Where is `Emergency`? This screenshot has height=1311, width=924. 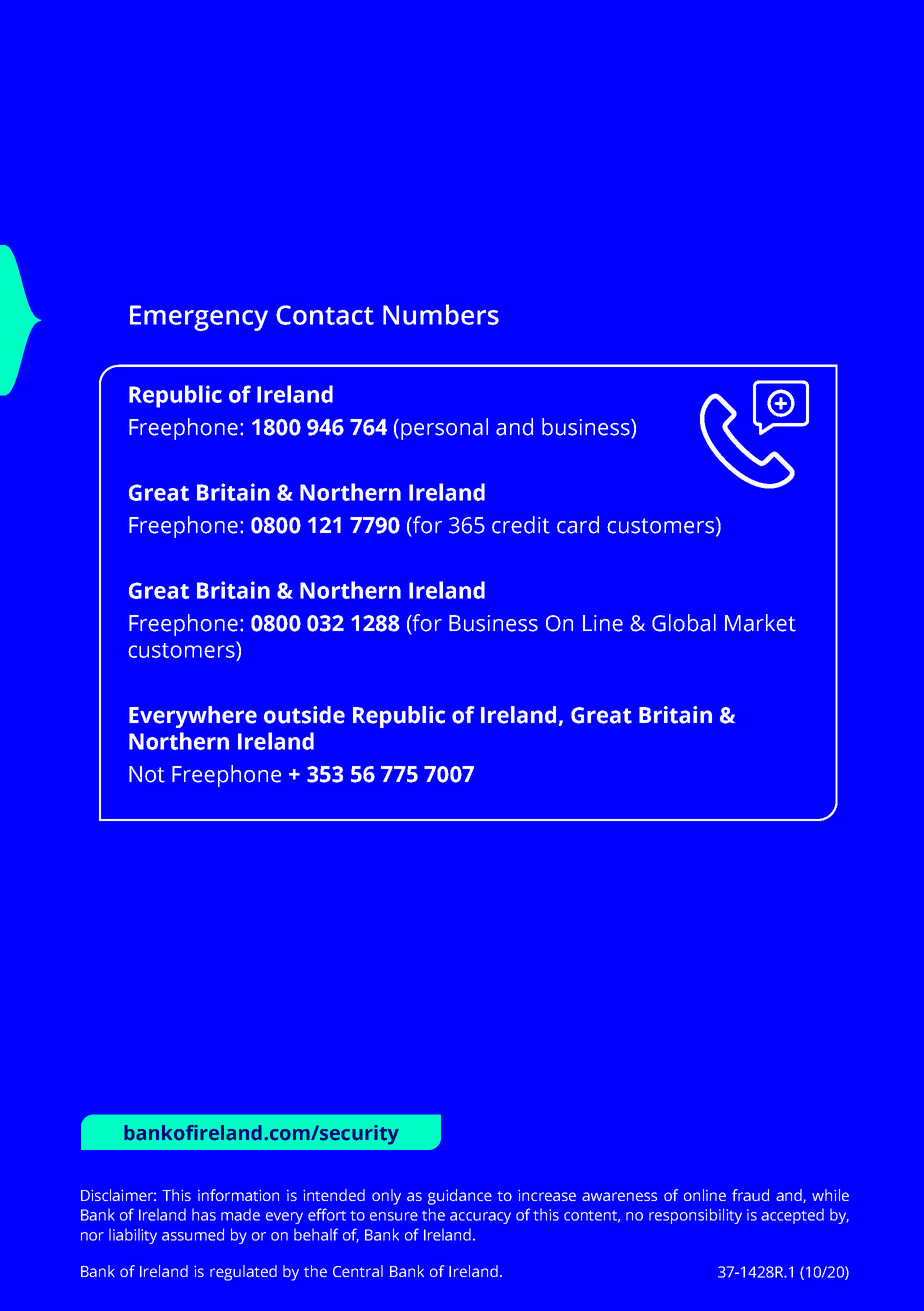 Emergency is located at coordinates (199, 318).
